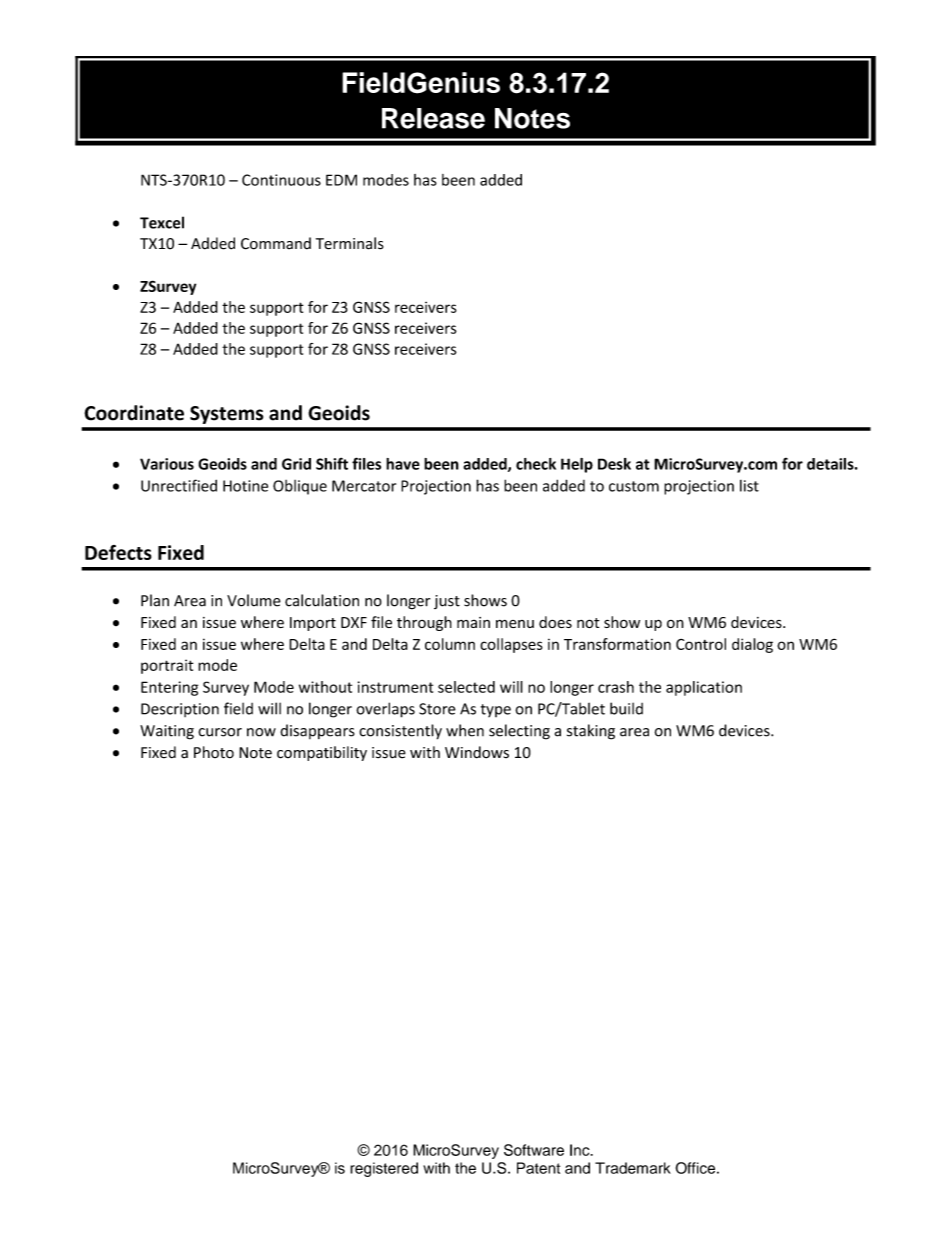 This screenshot has height=1233, width=952. What do you see at coordinates (384, 1169) in the screenshot?
I see `registered` at bounding box center [384, 1169].
